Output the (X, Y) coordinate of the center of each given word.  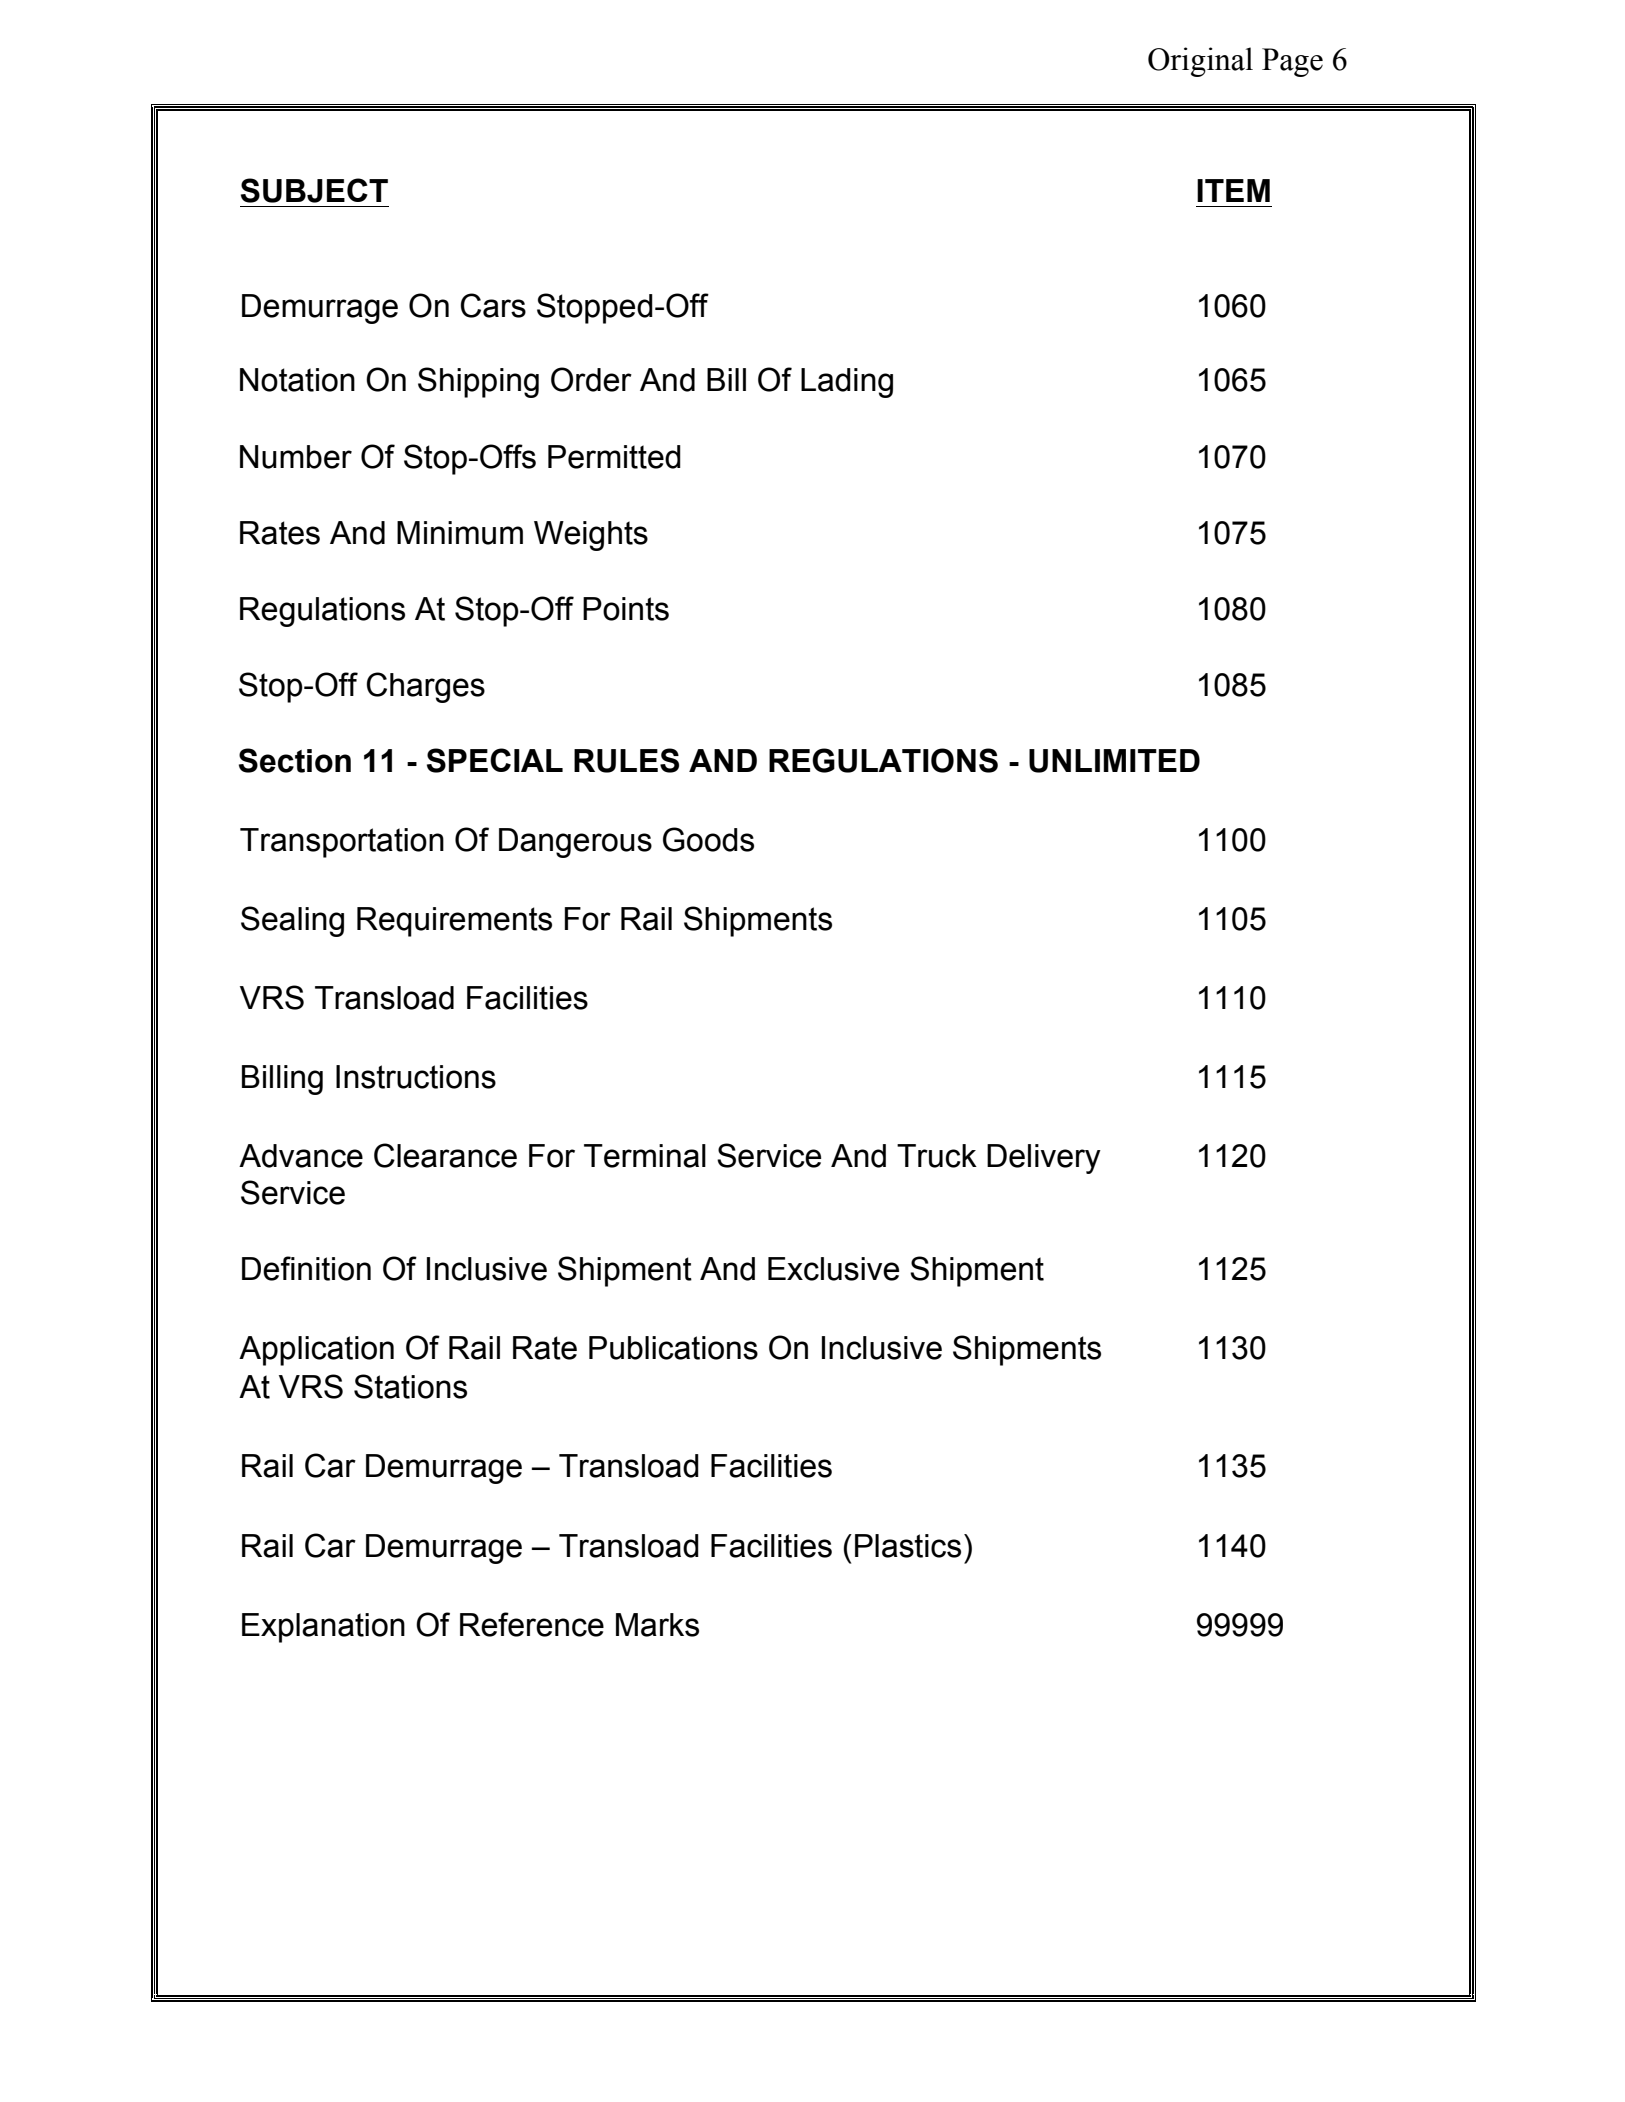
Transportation (342, 843)
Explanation (323, 1628)
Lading (847, 383)
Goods (708, 839)
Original (1200, 62)
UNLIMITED (1114, 761)
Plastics (908, 1546)
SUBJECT (314, 190)
